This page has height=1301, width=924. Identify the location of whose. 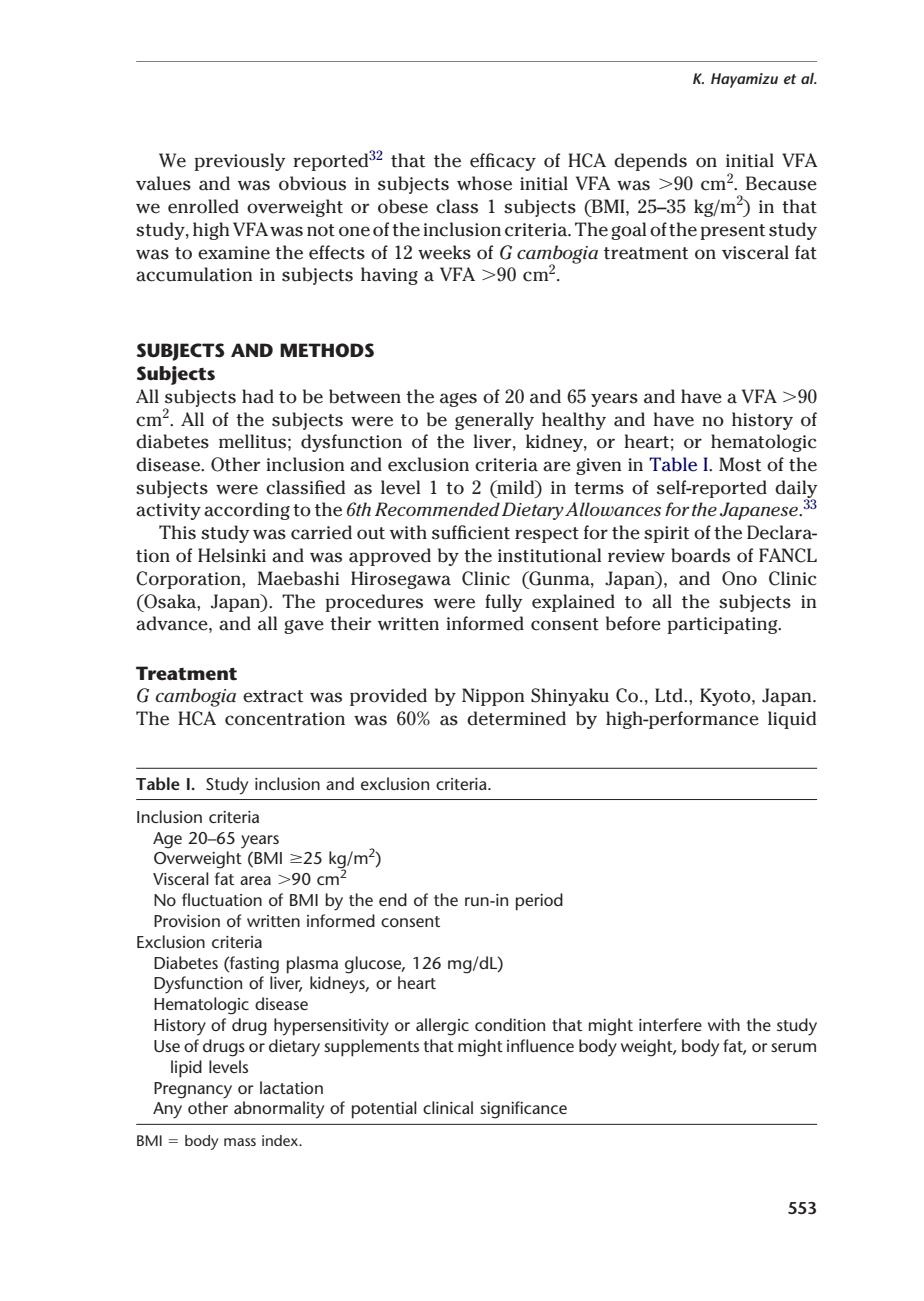
(484, 183).
